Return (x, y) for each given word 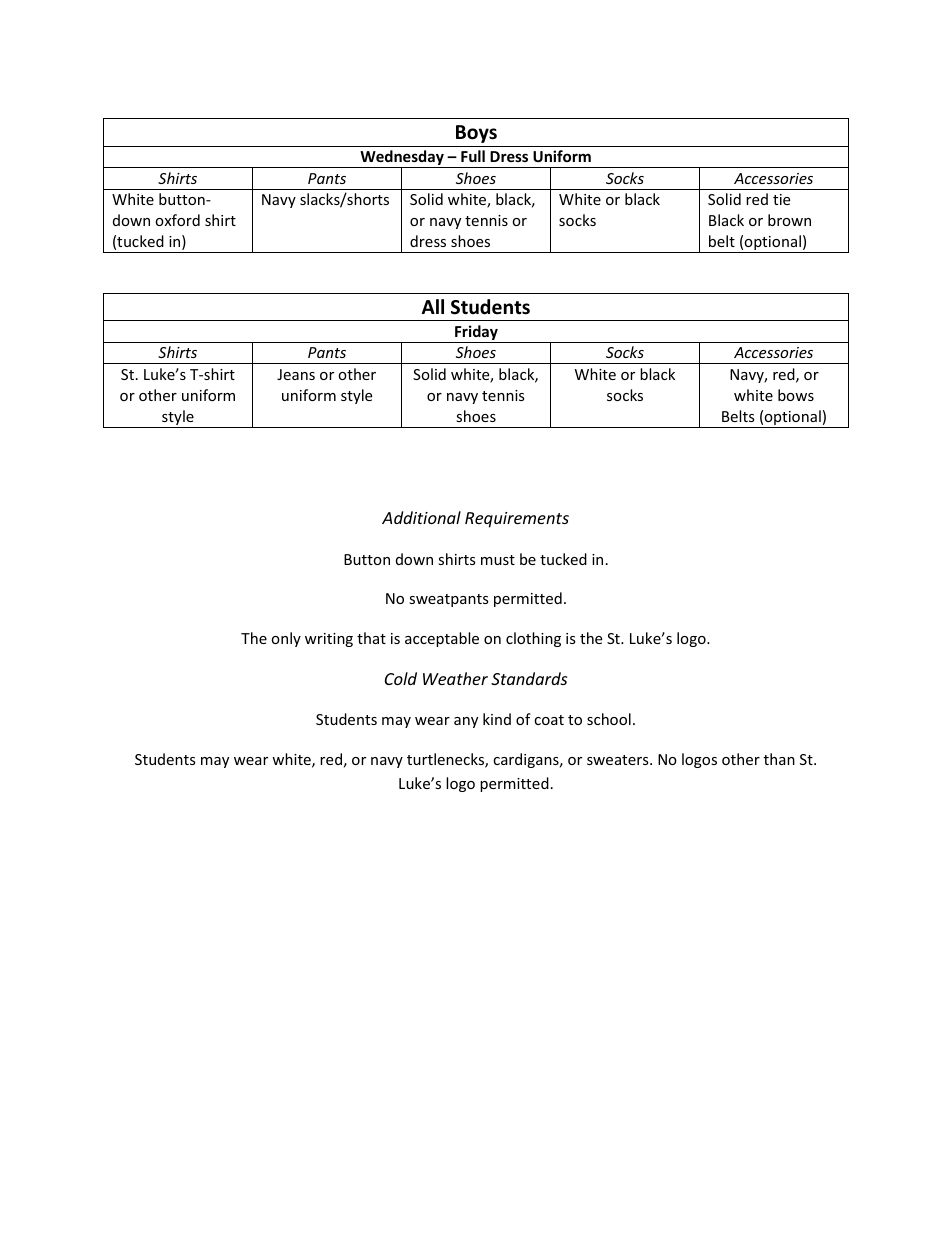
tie (781, 199)
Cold (401, 678)
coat (549, 720)
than (779, 759)
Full (473, 156)
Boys (476, 134)
